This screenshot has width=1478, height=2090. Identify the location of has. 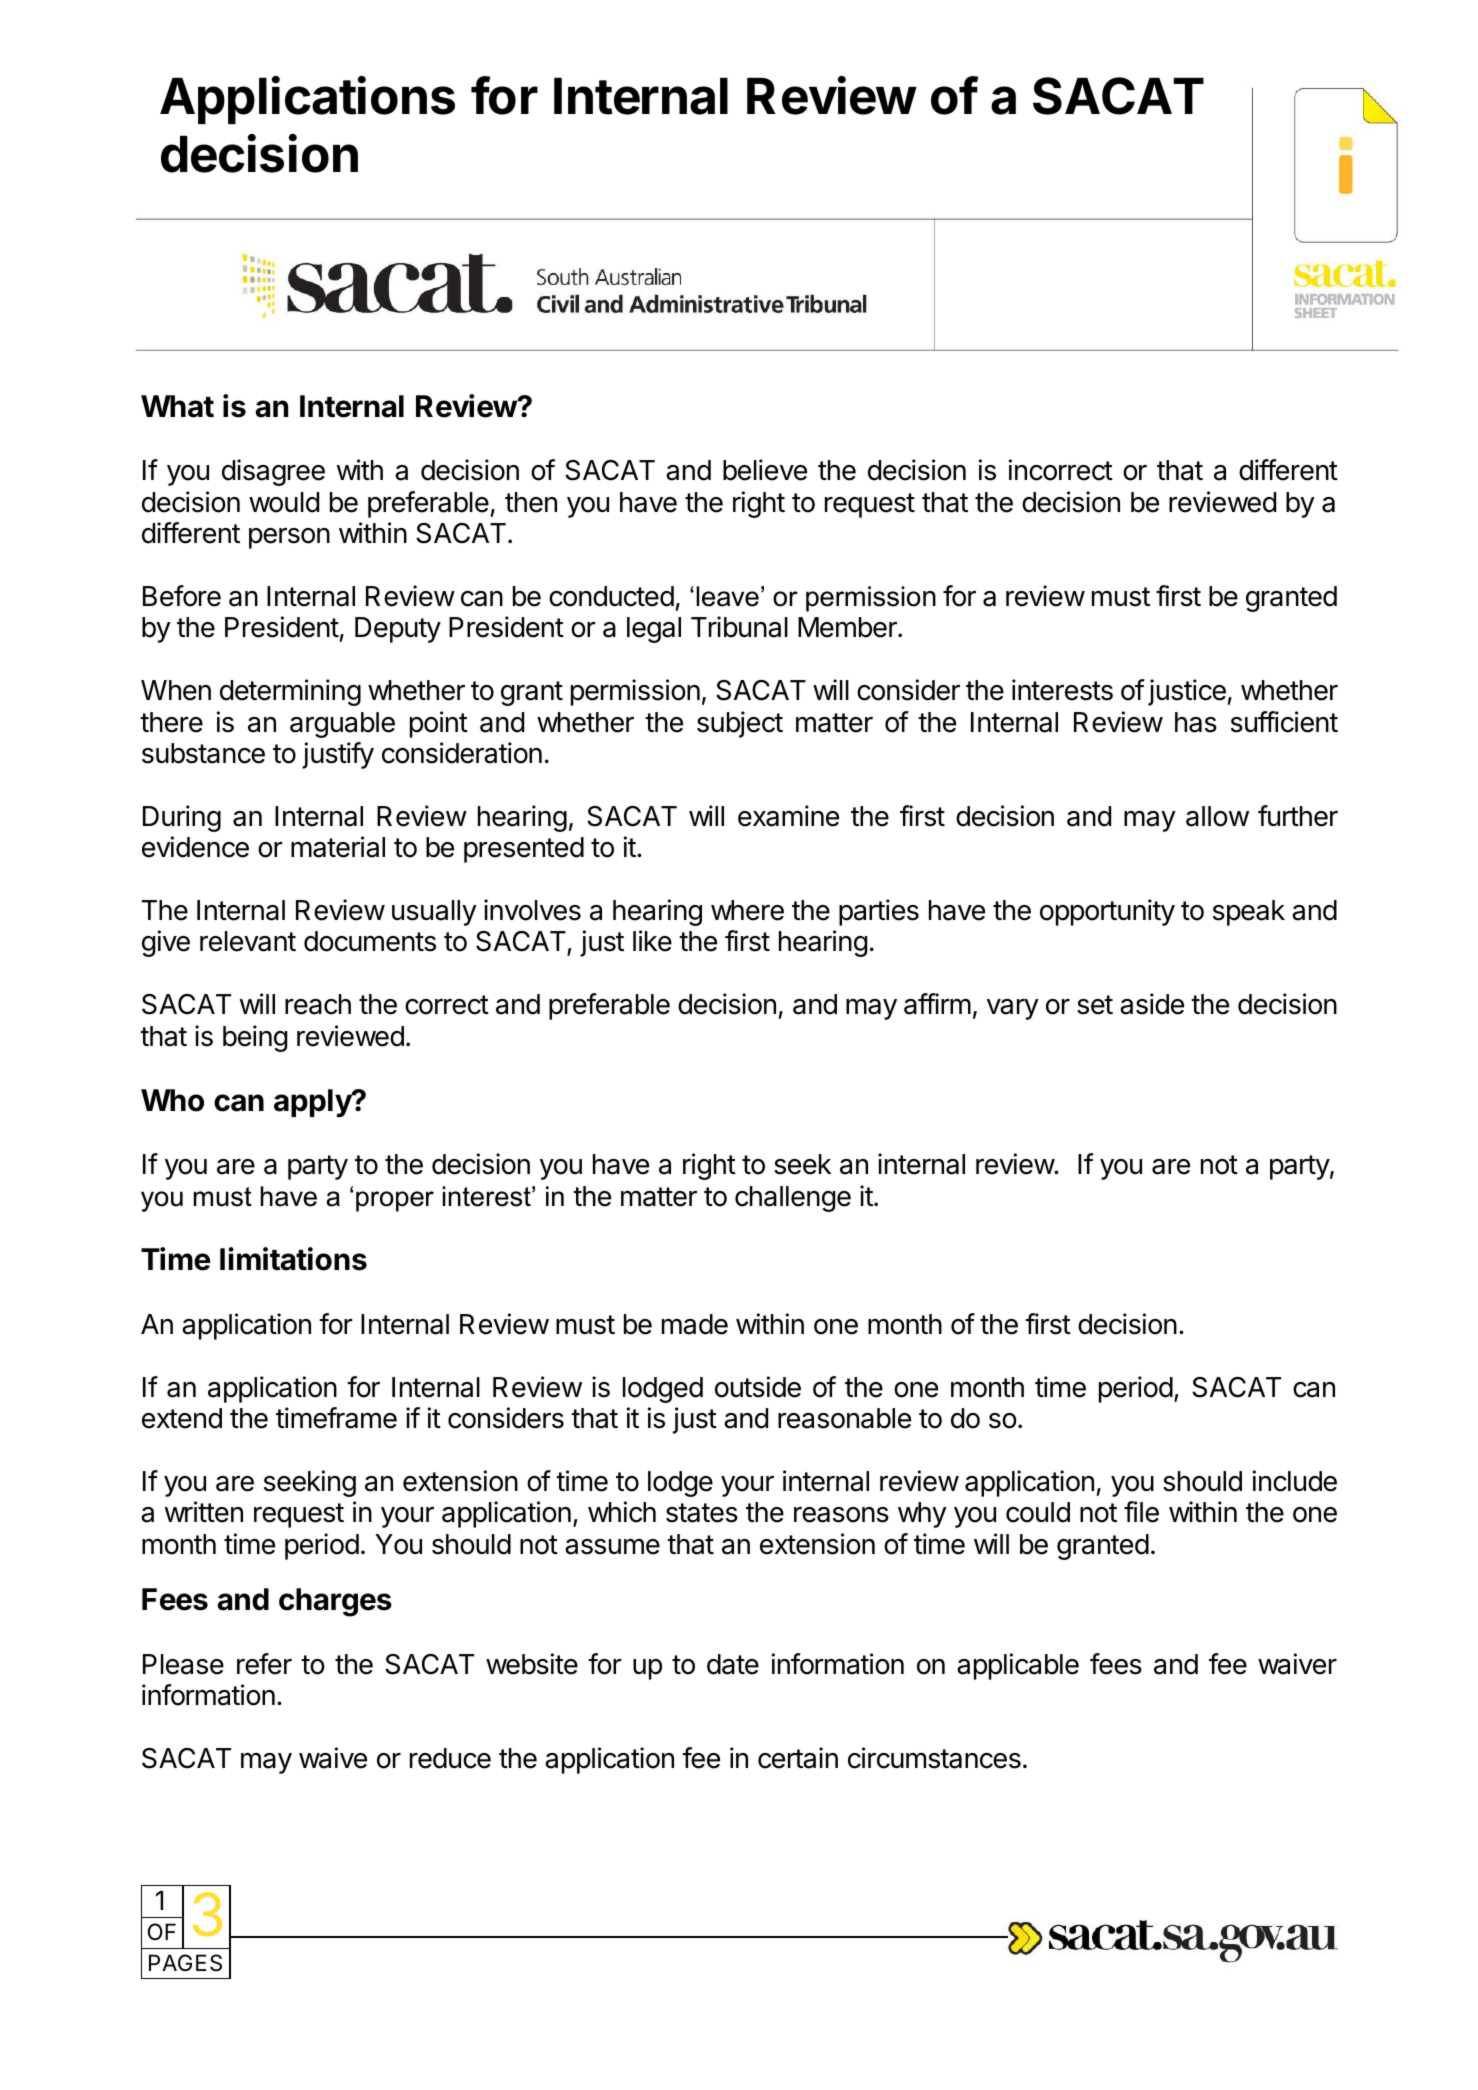
(1196, 722).
